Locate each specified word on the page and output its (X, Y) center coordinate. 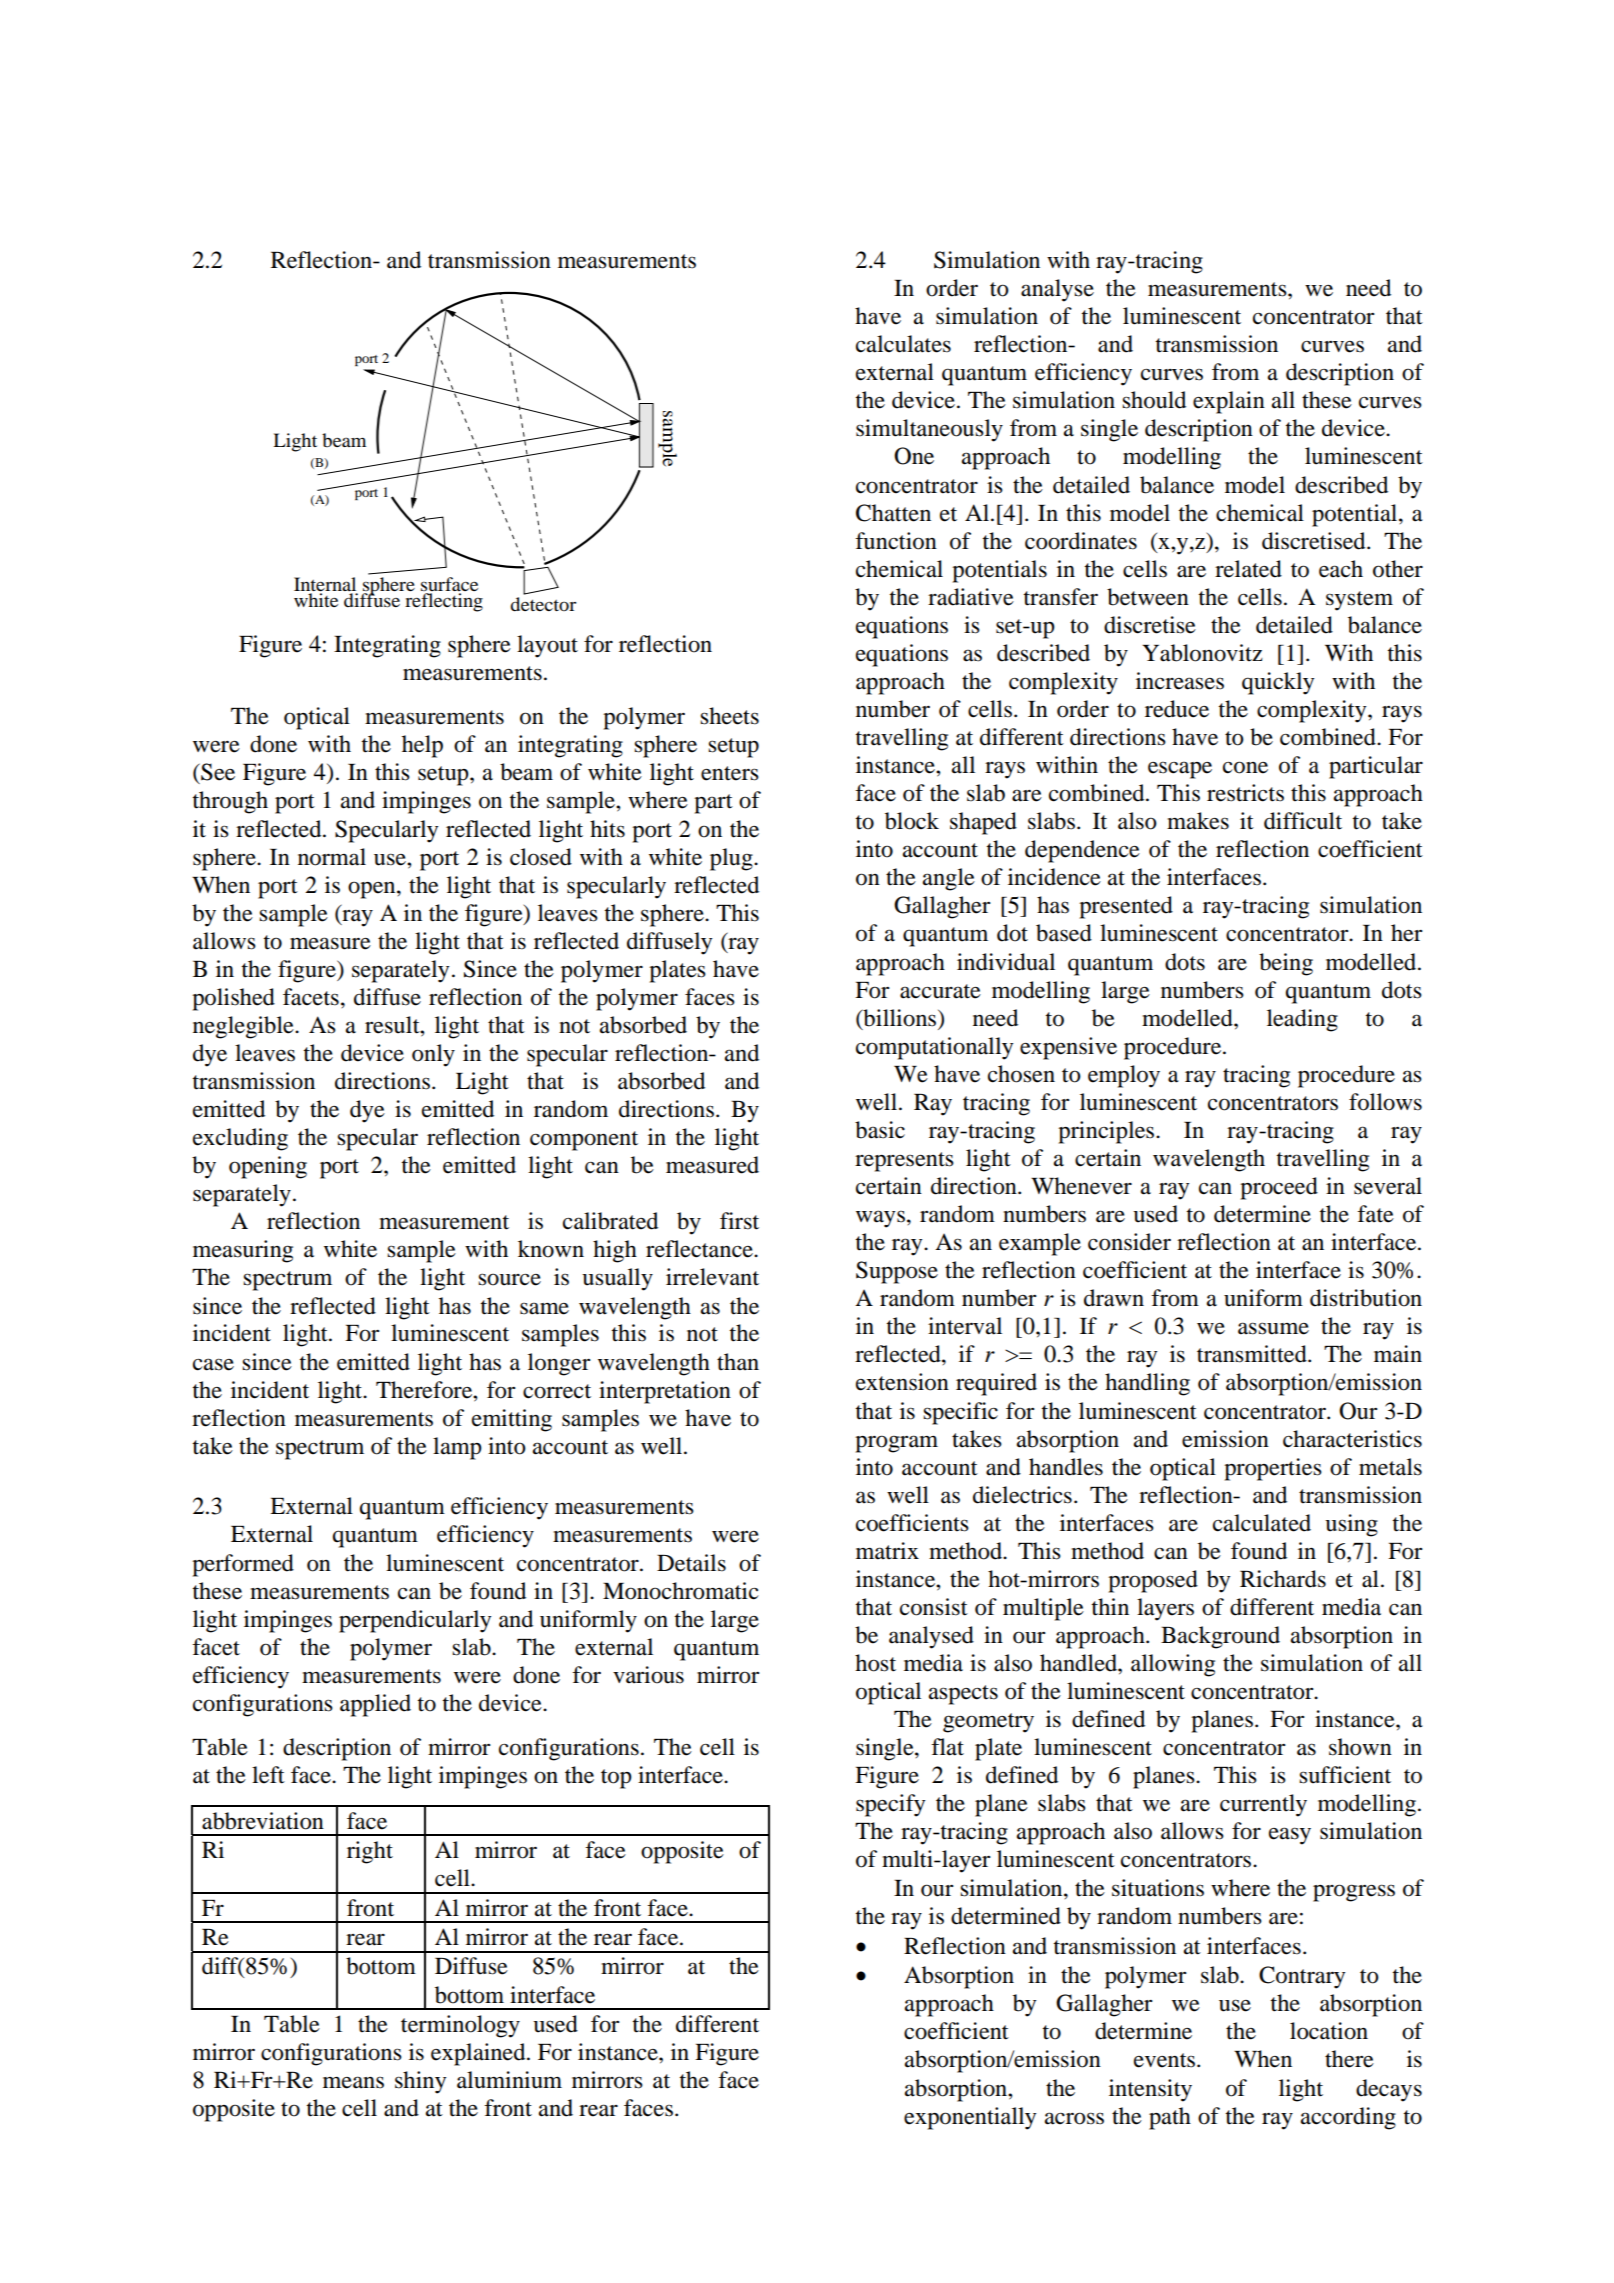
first (739, 1221)
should (1154, 400)
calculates (903, 344)
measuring (243, 1251)
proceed (1279, 1188)
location (1329, 2031)
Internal (325, 584)
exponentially (970, 2118)
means (353, 2082)
